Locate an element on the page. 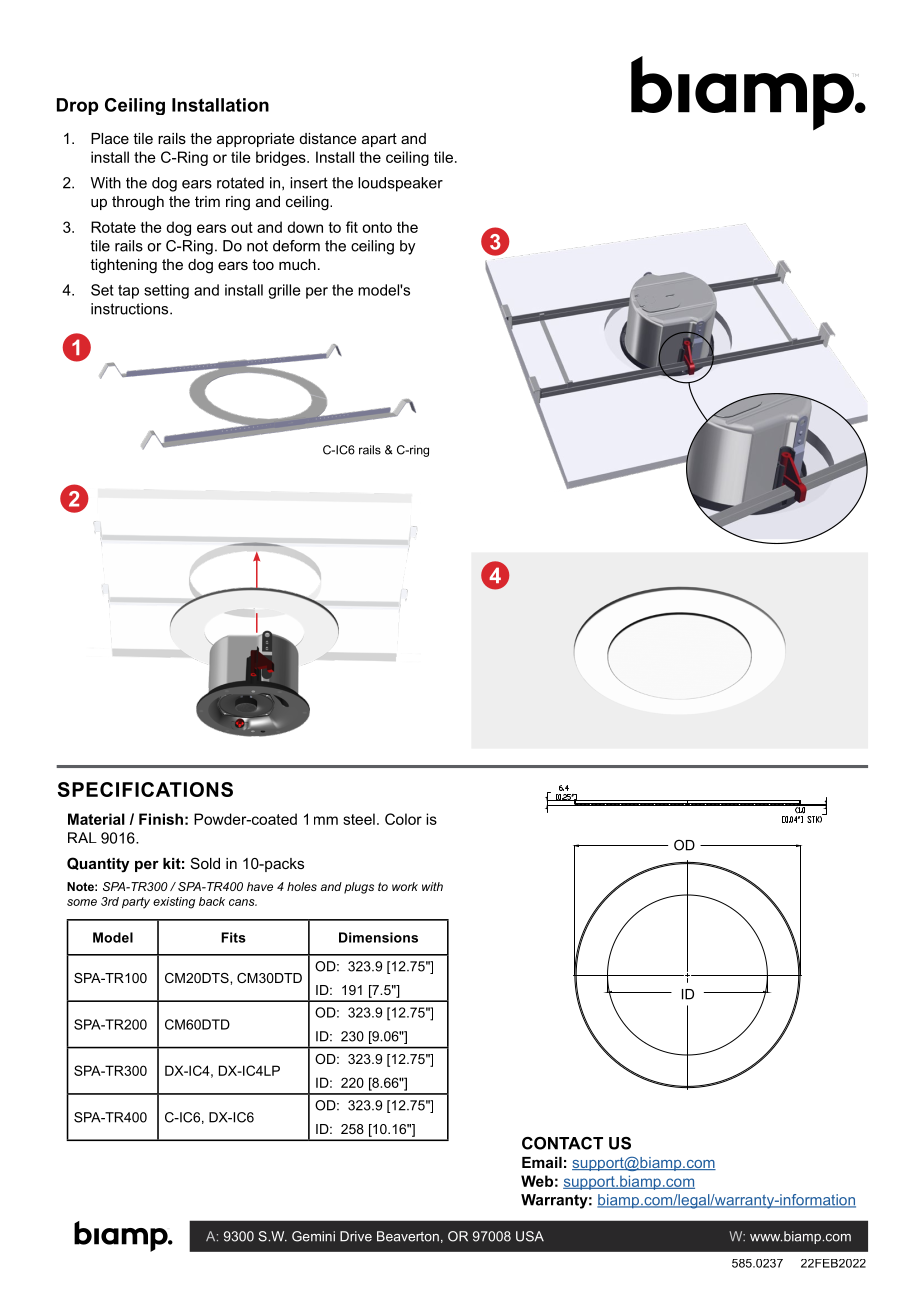 This document has width=924, height=1308. party is located at coordinates (136, 903).
